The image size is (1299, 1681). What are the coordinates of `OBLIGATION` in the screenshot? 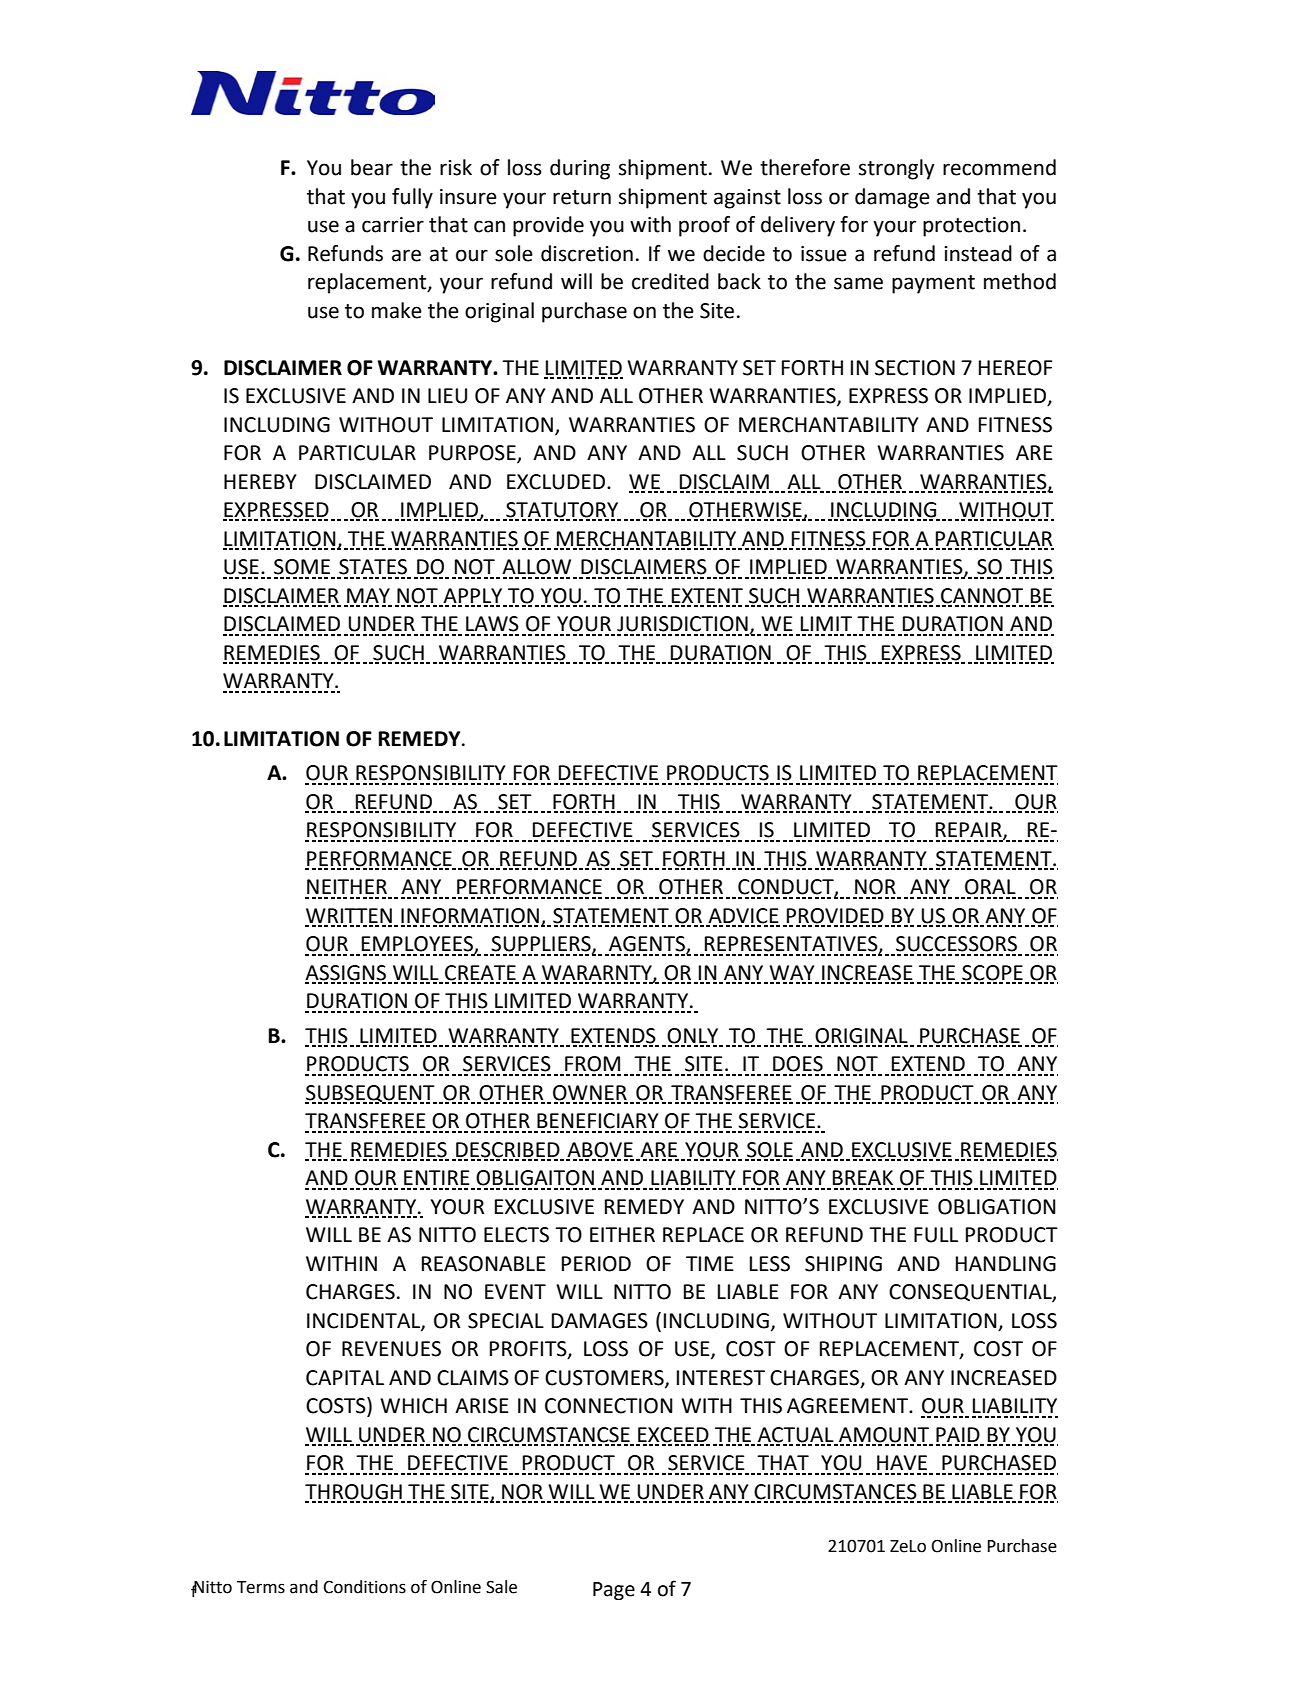 It's located at (997, 1207).
